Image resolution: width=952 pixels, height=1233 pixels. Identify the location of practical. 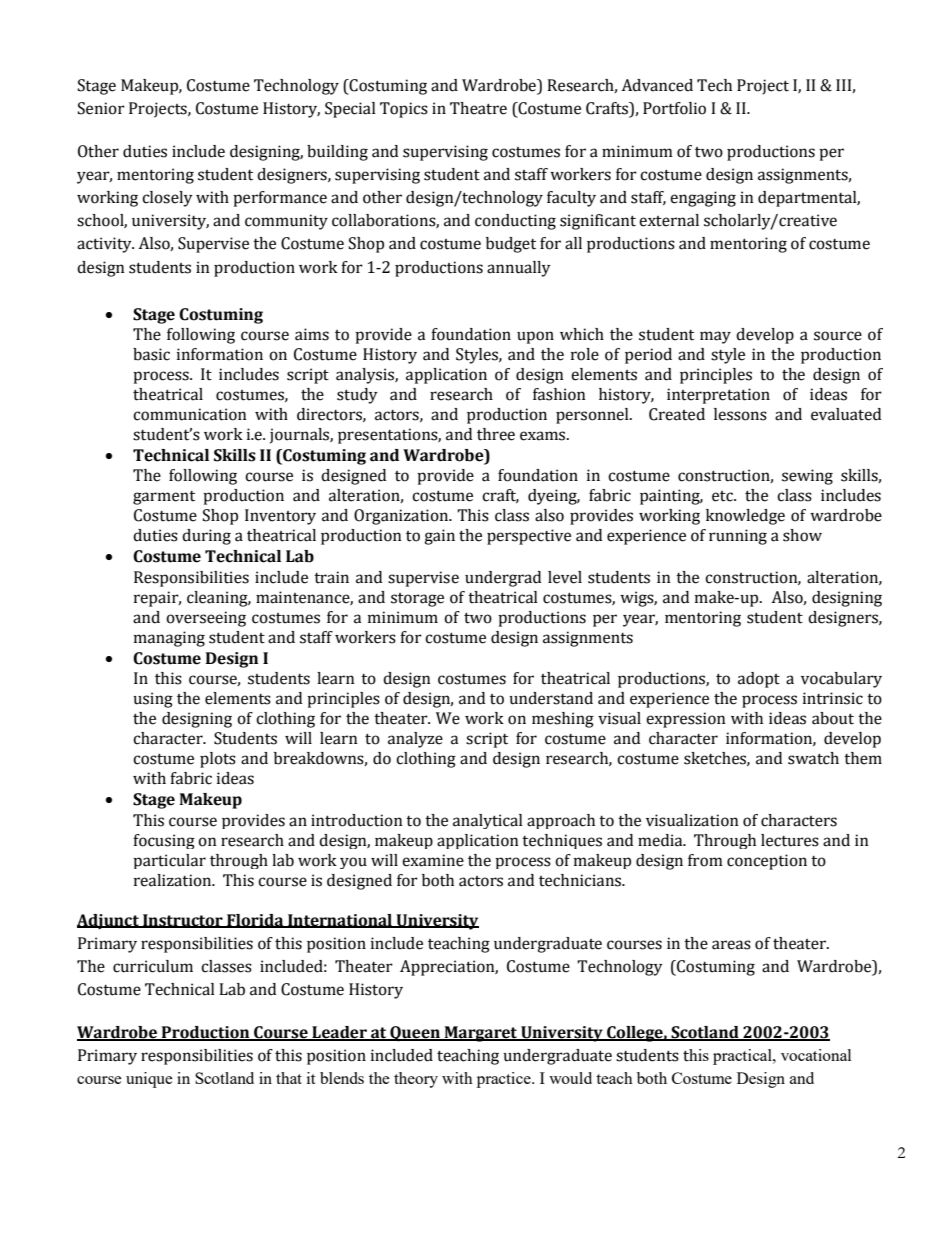
(743, 1057).
